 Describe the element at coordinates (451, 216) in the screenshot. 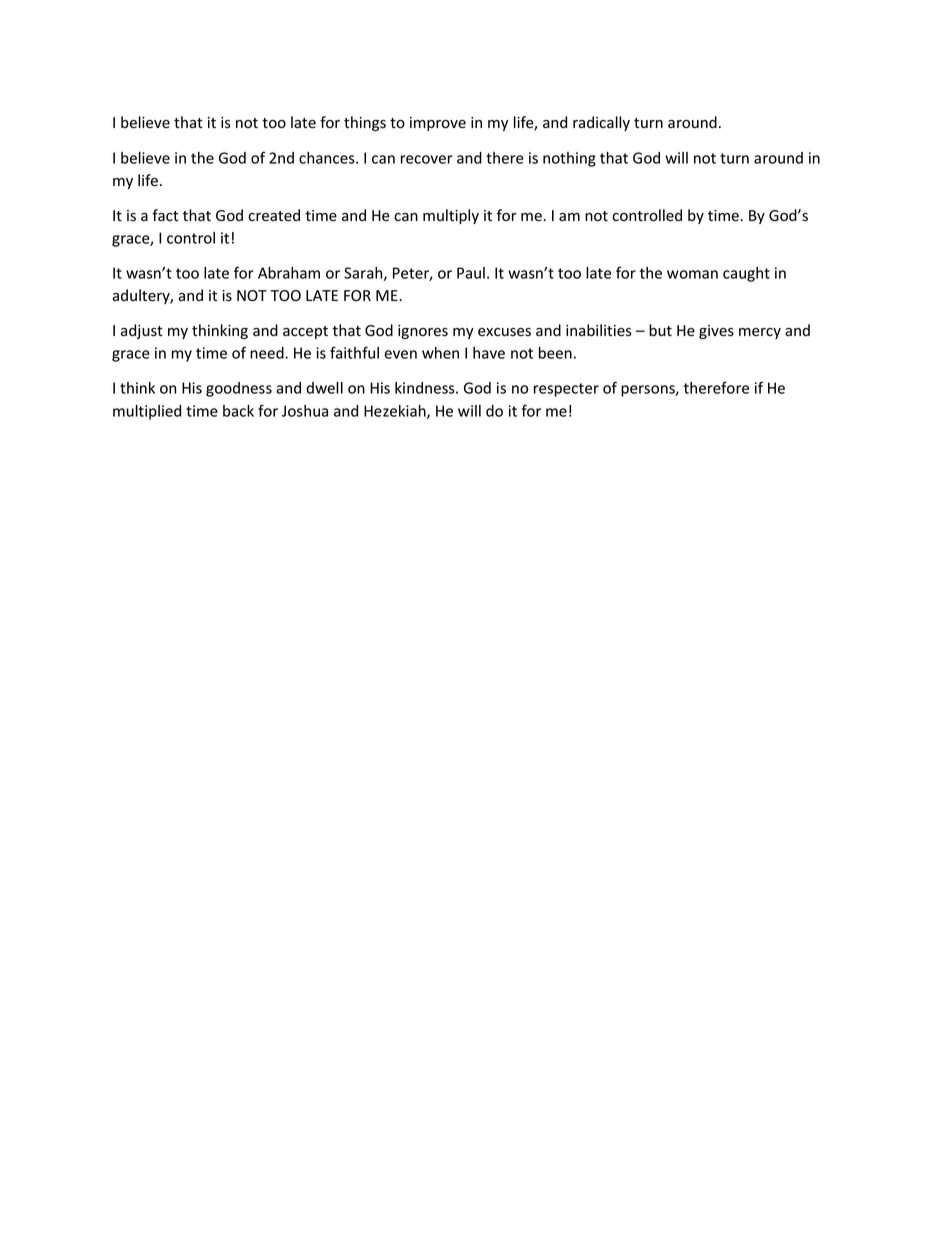

I see `multiply` at that location.
